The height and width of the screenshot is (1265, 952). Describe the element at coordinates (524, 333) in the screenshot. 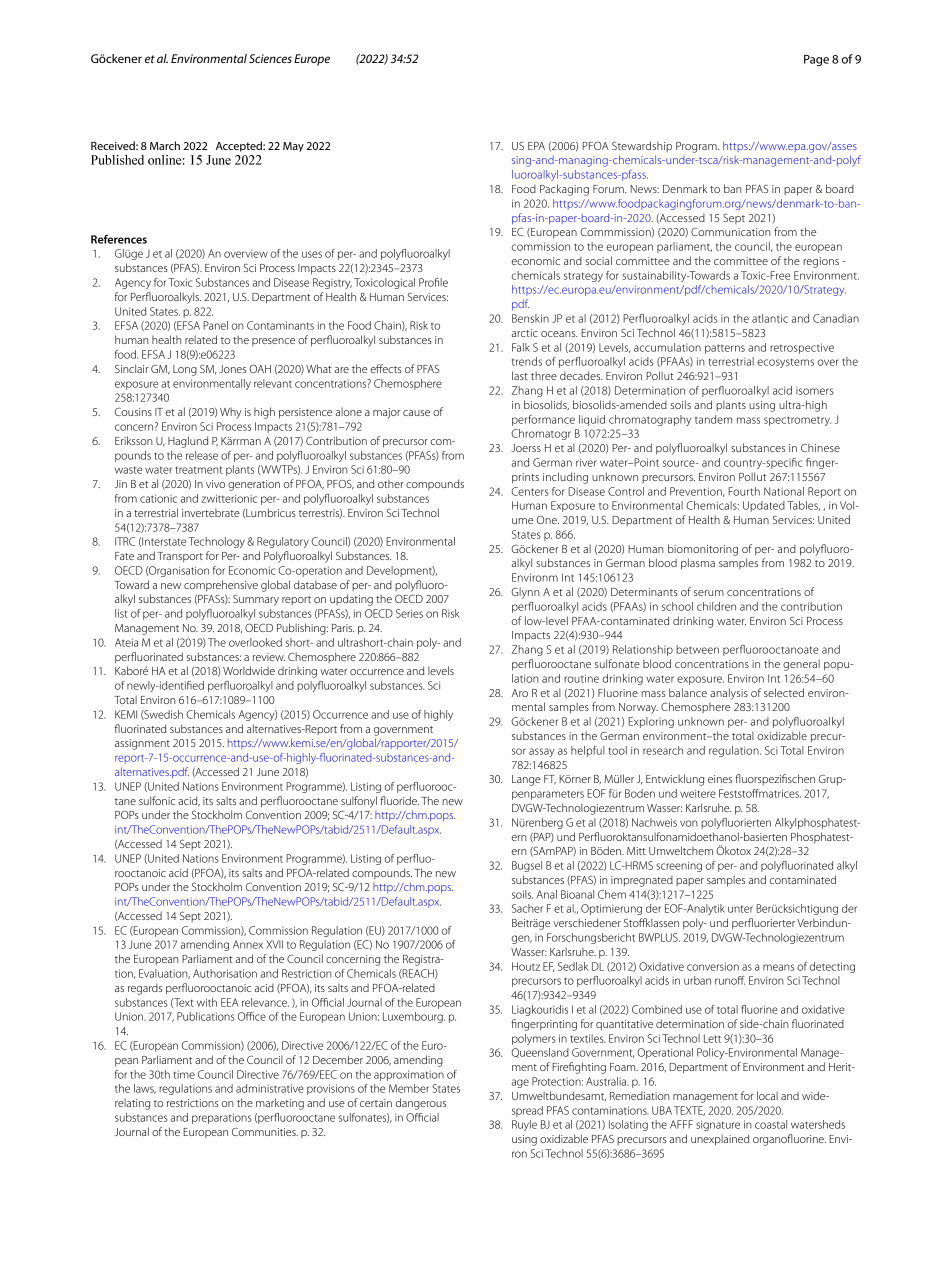

I see `arctic` at that location.
